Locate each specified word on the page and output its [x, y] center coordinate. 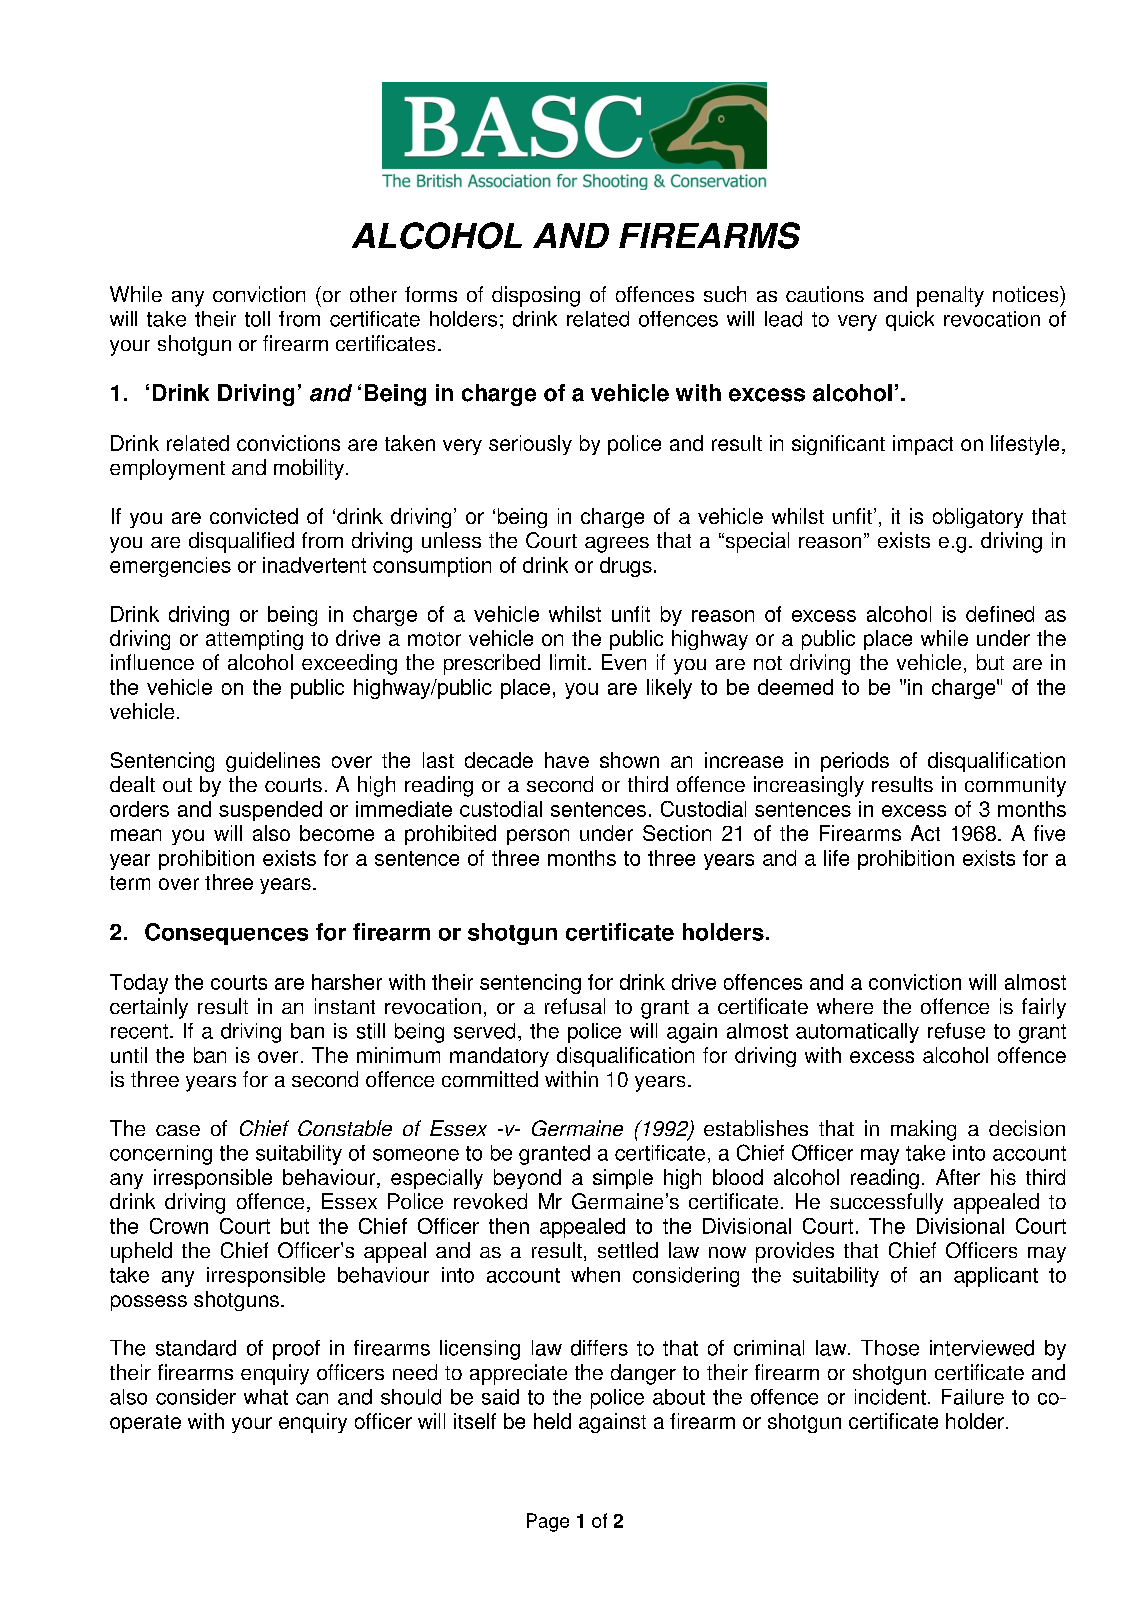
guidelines [273, 762]
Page [548, 1522]
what [266, 1397]
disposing [536, 296]
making [923, 1130]
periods [855, 762]
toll [257, 319]
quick [910, 321]
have [567, 760]
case [178, 1130]
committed [490, 1079]
